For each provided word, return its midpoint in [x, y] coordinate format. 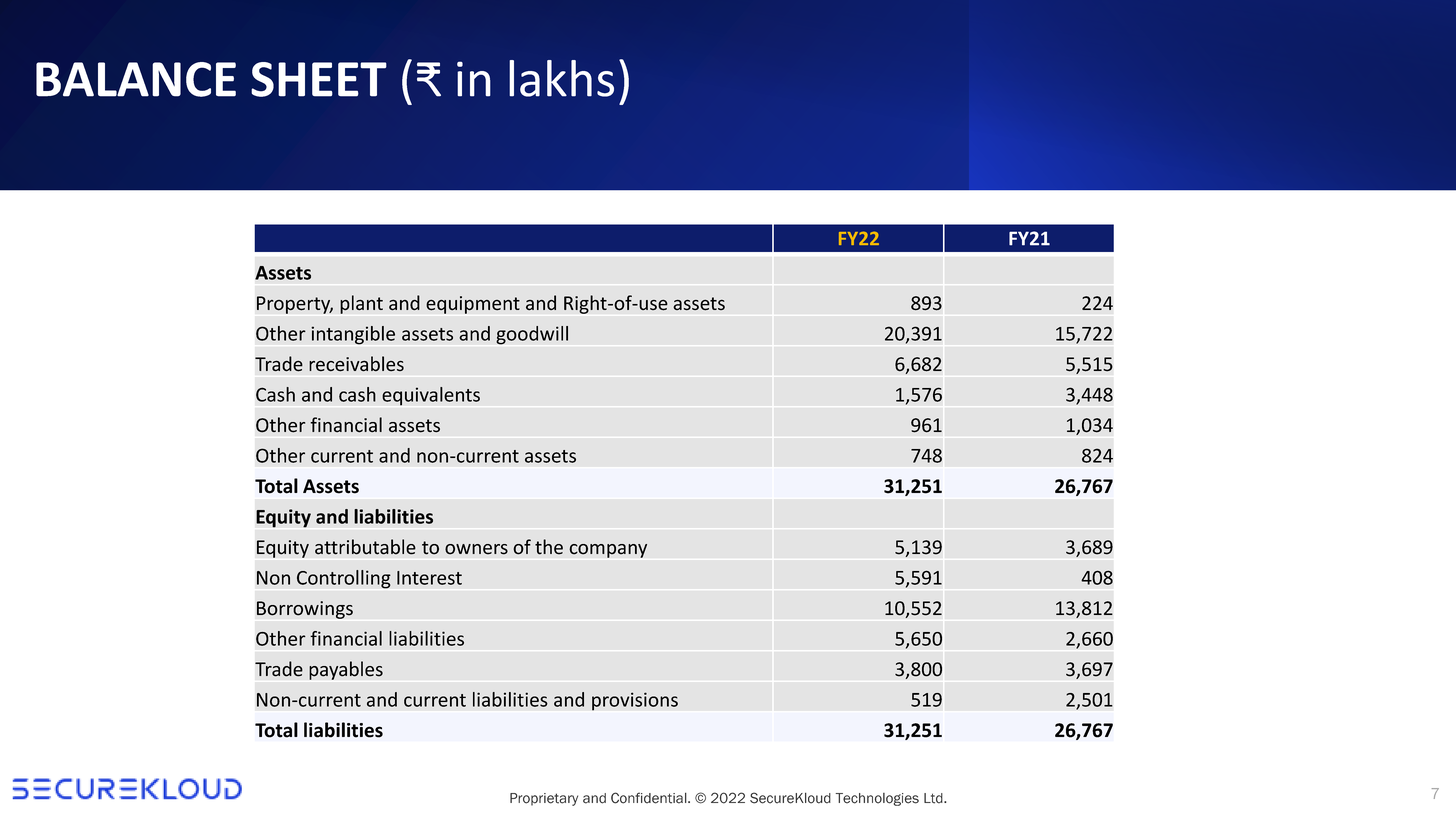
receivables [356, 364]
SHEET [319, 79]
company [608, 551]
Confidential [650, 798]
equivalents [431, 396]
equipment [473, 305]
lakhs [561, 78]
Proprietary [544, 799]
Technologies [877, 799]
